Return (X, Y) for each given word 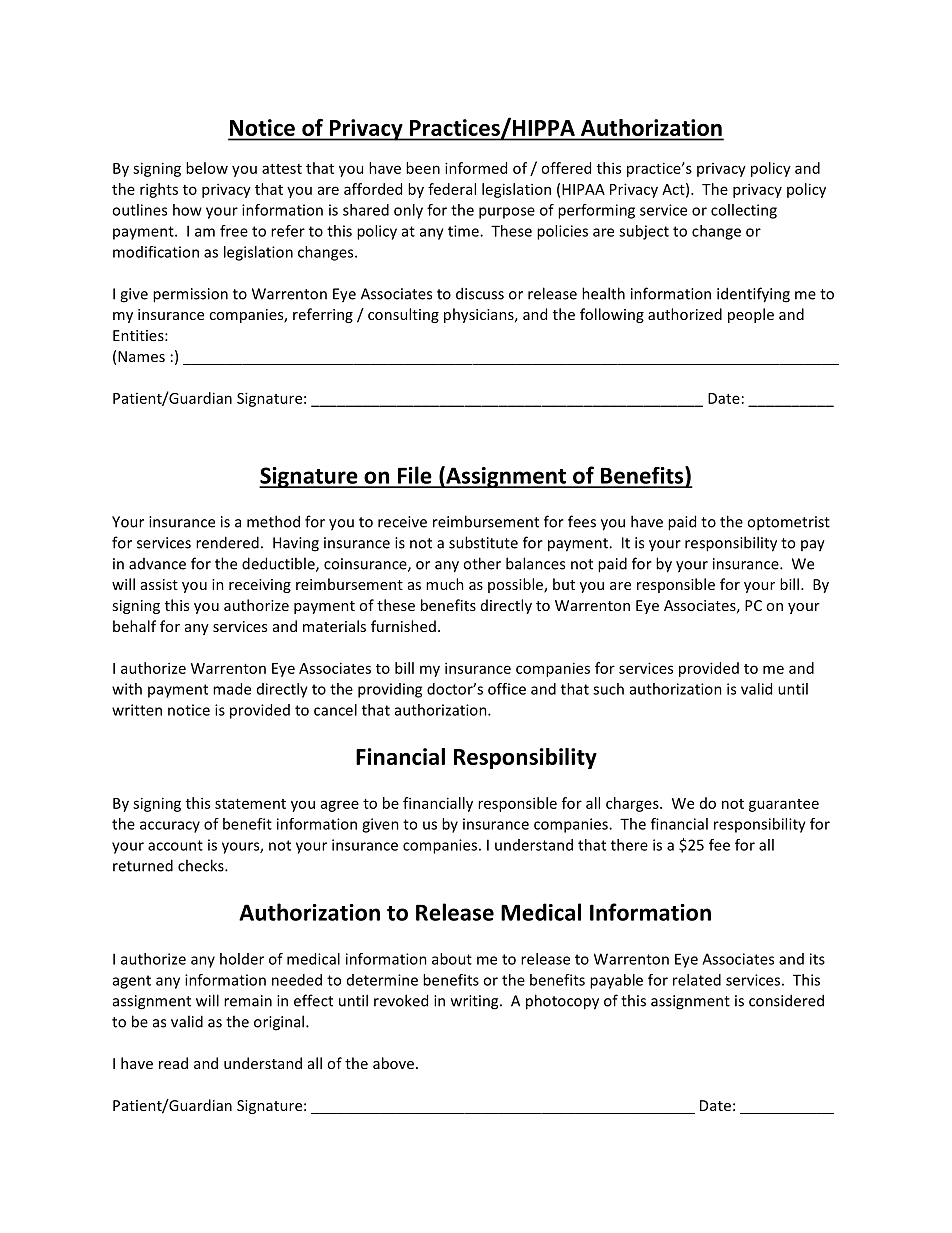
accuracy (170, 827)
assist (159, 584)
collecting (744, 211)
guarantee (784, 805)
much (445, 584)
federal (452, 189)
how (187, 210)
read (173, 1063)
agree (340, 806)
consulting (403, 315)
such (608, 689)
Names (141, 356)
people (751, 315)
